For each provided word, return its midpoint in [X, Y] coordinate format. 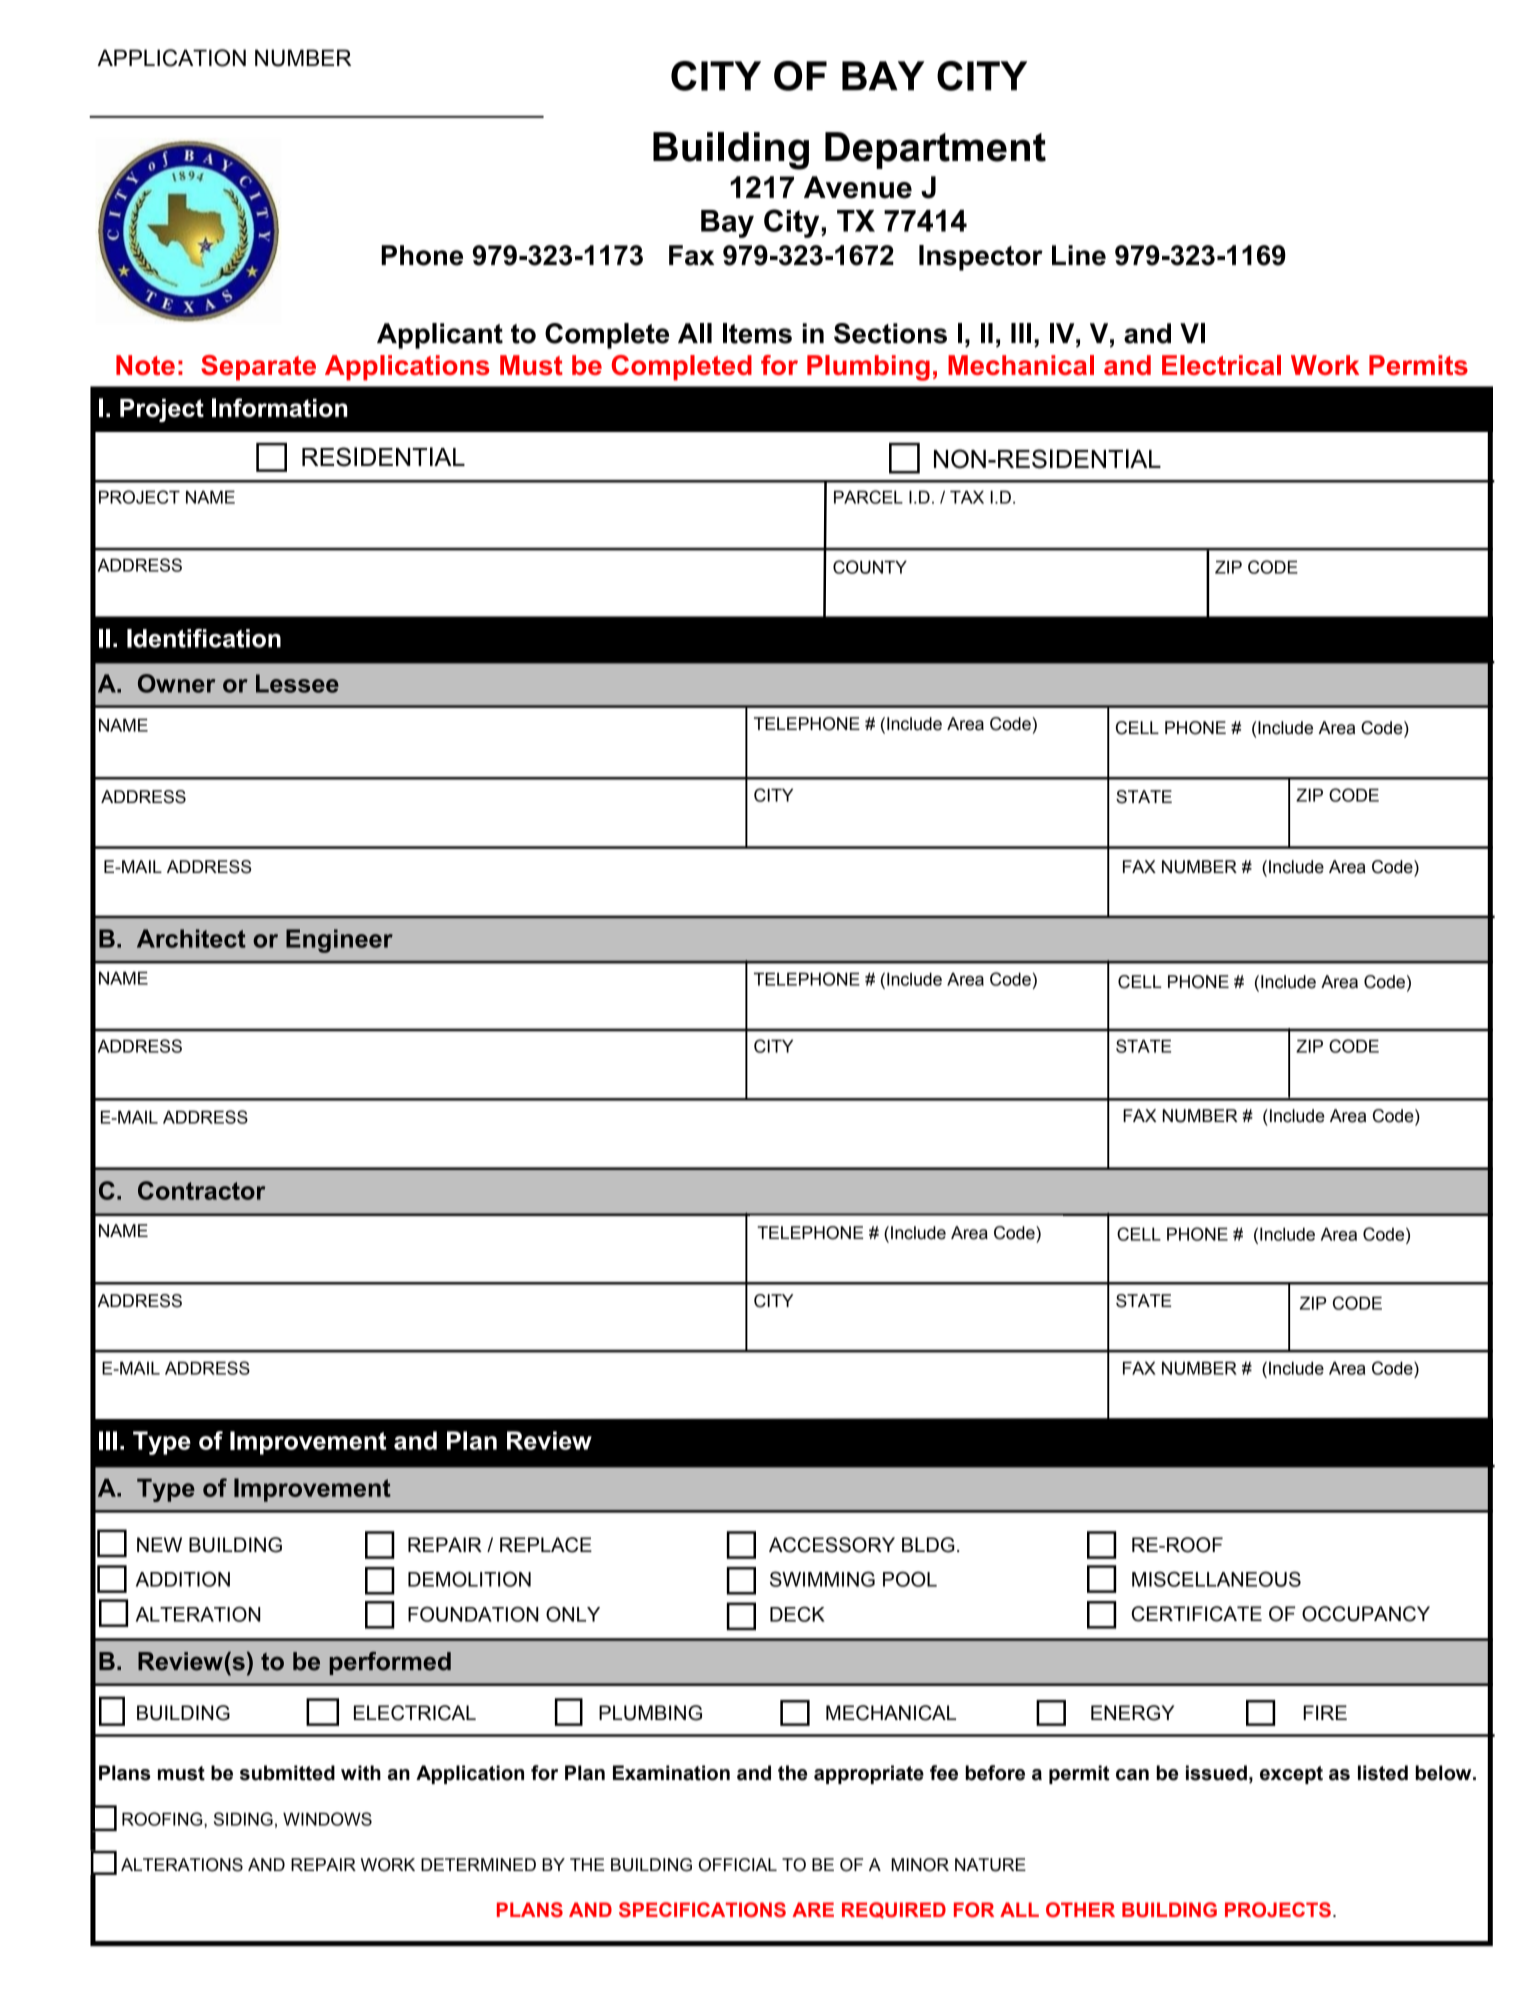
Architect [191, 938]
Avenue [858, 187]
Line [1079, 255]
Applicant [440, 336]
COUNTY [870, 567]
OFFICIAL [738, 1865]
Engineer [339, 941]
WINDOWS [327, 1819]
